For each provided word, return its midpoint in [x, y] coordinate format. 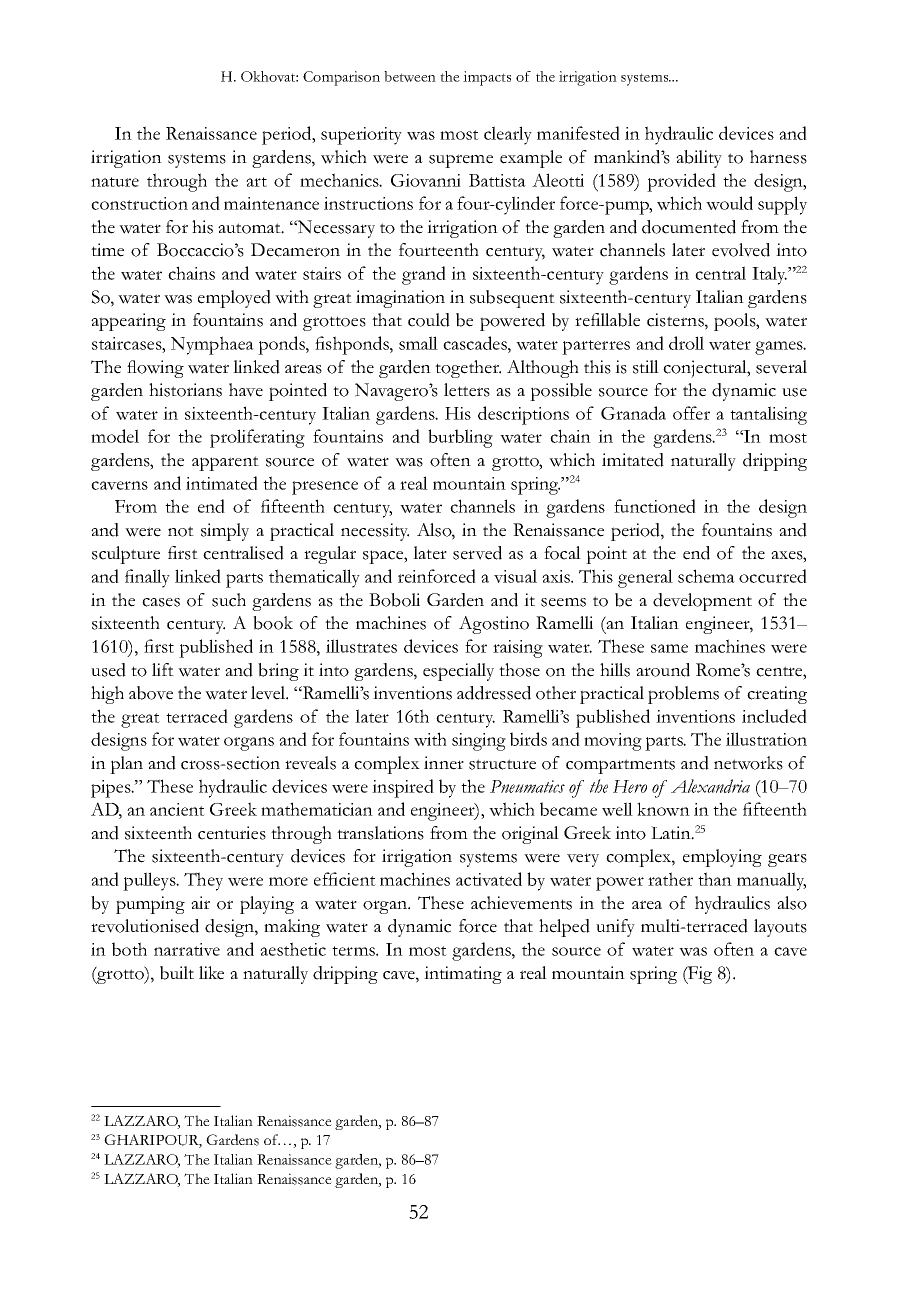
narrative [187, 949]
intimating [463, 975]
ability [699, 159]
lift [163, 669]
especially [458, 672]
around [663, 670]
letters [467, 390]
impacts [487, 78]
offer [691, 413]
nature [115, 182]
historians [185, 390]
